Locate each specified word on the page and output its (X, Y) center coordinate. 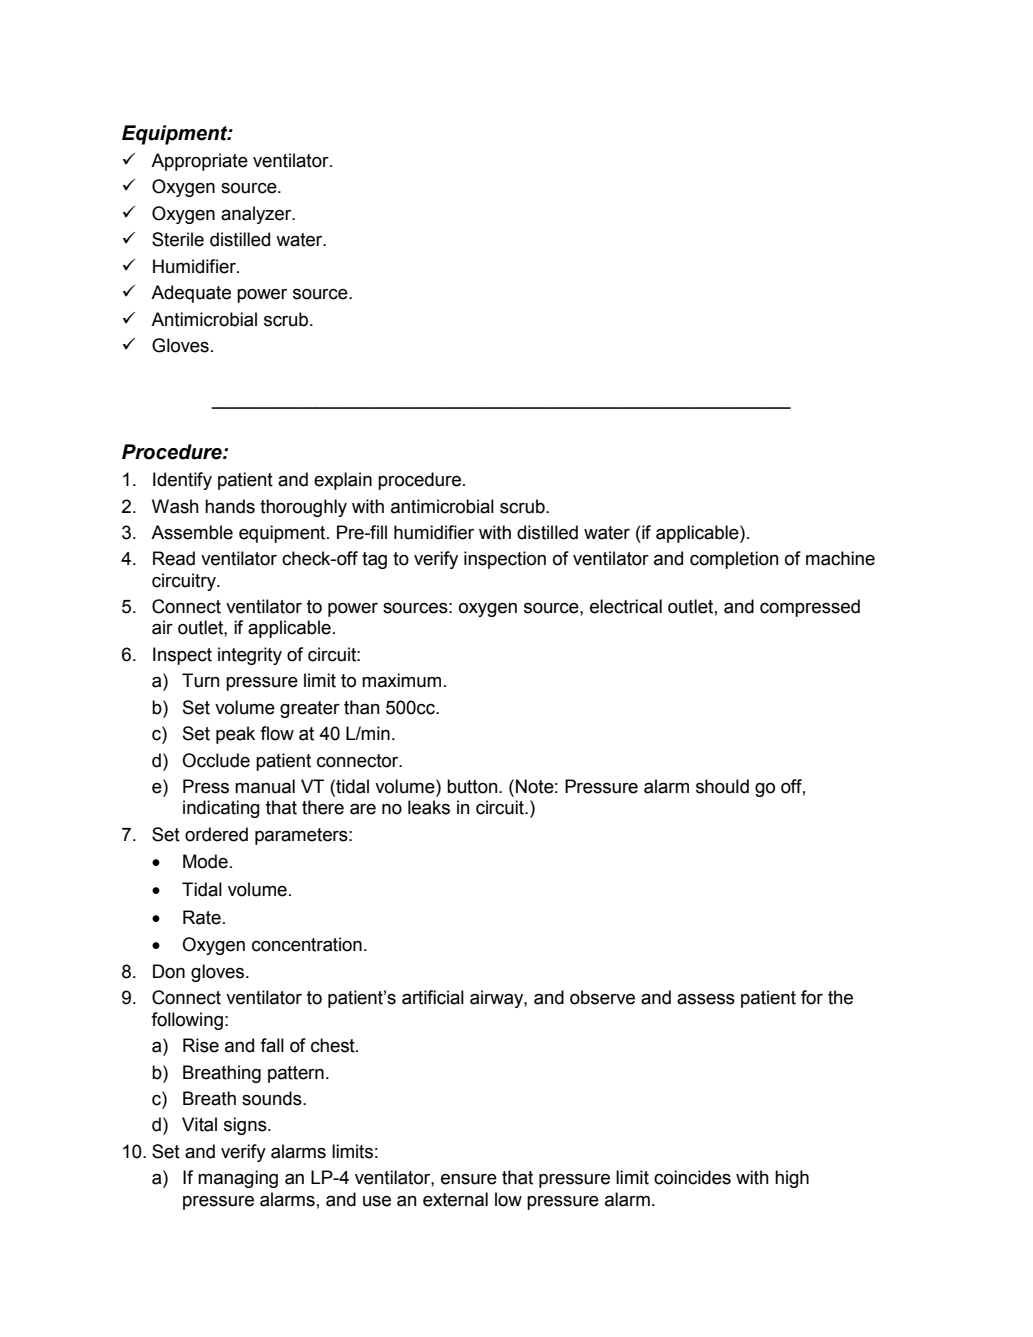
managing (238, 1179)
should (722, 786)
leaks (429, 807)
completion (734, 560)
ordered (216, 834)
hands (230, 506)
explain (343, 481)
